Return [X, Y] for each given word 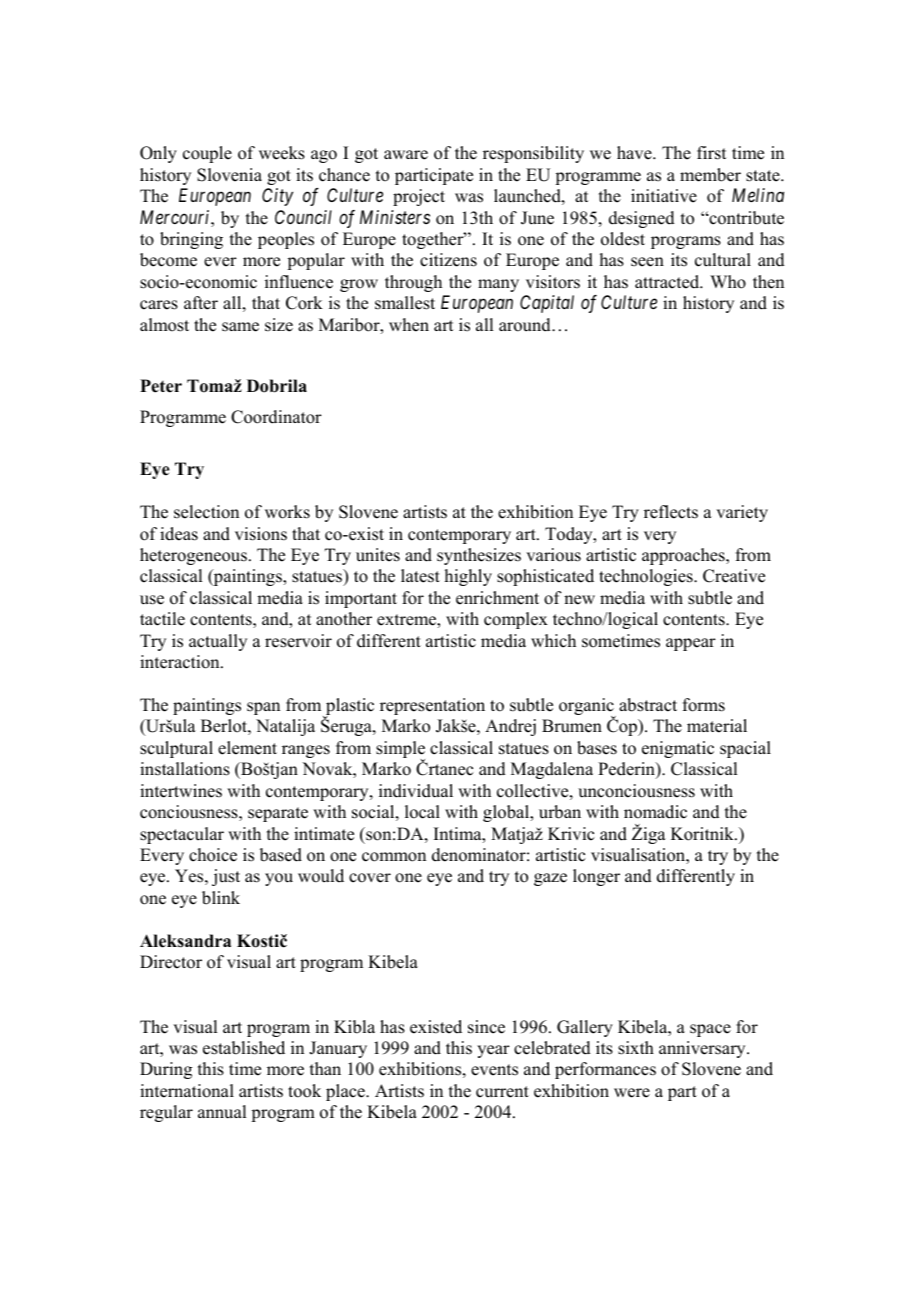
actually [218, 642]
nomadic [655, 812]
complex [516, 620]
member [710, 175]
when [409, 325]
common [394, 857]
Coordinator [276, 417]
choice [213, 855]
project [419, 197]
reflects [671, 512]
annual [222, 1112]
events [494, 1070]
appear [691, 644]
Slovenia [229, 175]
